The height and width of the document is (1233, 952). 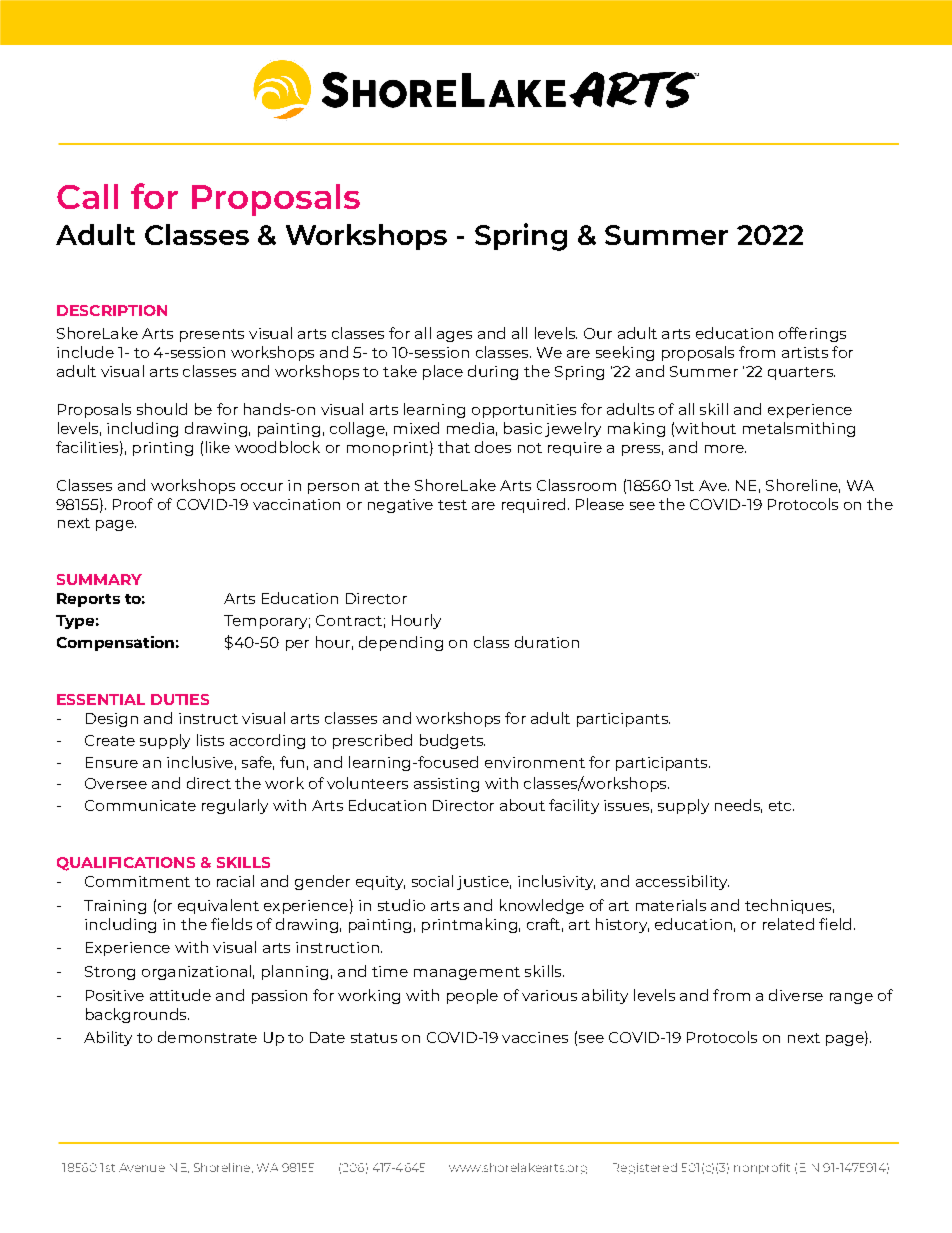 What do you see at coordinates (801, 373) in the document?
I see `quarters` at bounding box center [801, 373].
